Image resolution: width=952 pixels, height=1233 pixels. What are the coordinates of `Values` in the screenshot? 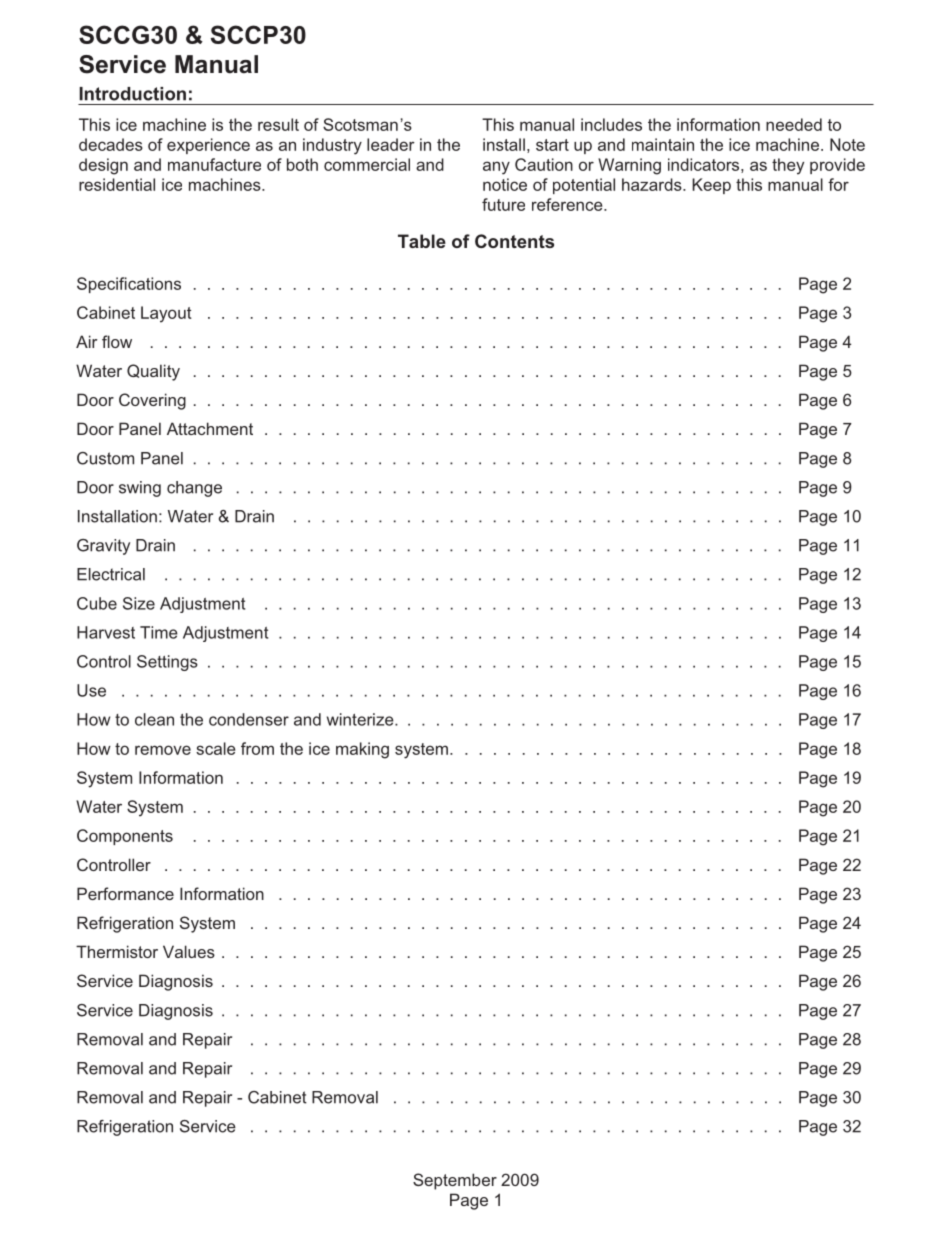 It's located at (189, 951).
